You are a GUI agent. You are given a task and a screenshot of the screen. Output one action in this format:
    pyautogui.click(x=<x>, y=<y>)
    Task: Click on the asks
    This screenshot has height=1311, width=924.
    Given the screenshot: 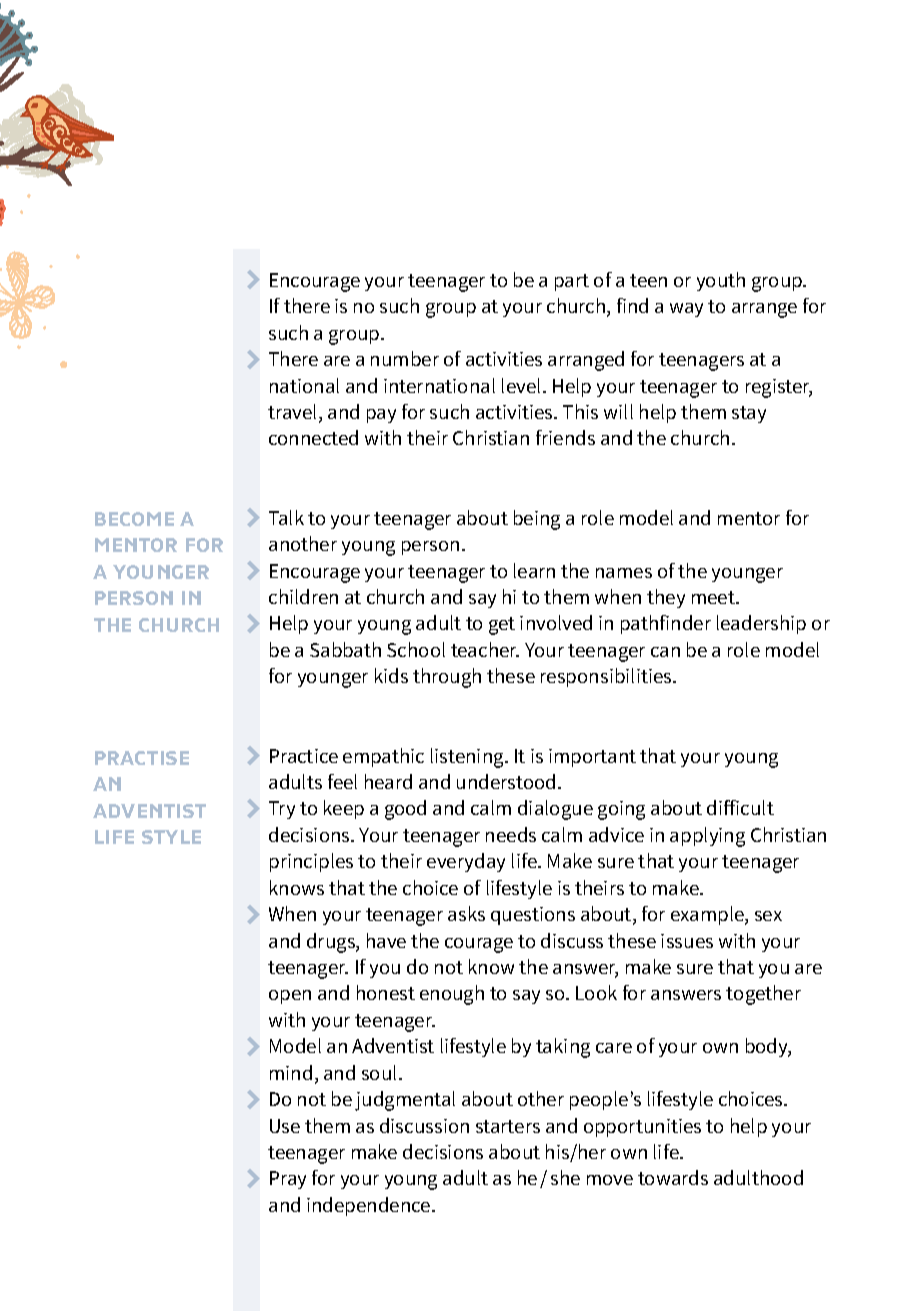 What is the action you would take?
    pyautogui.click(x=466, y=913)
